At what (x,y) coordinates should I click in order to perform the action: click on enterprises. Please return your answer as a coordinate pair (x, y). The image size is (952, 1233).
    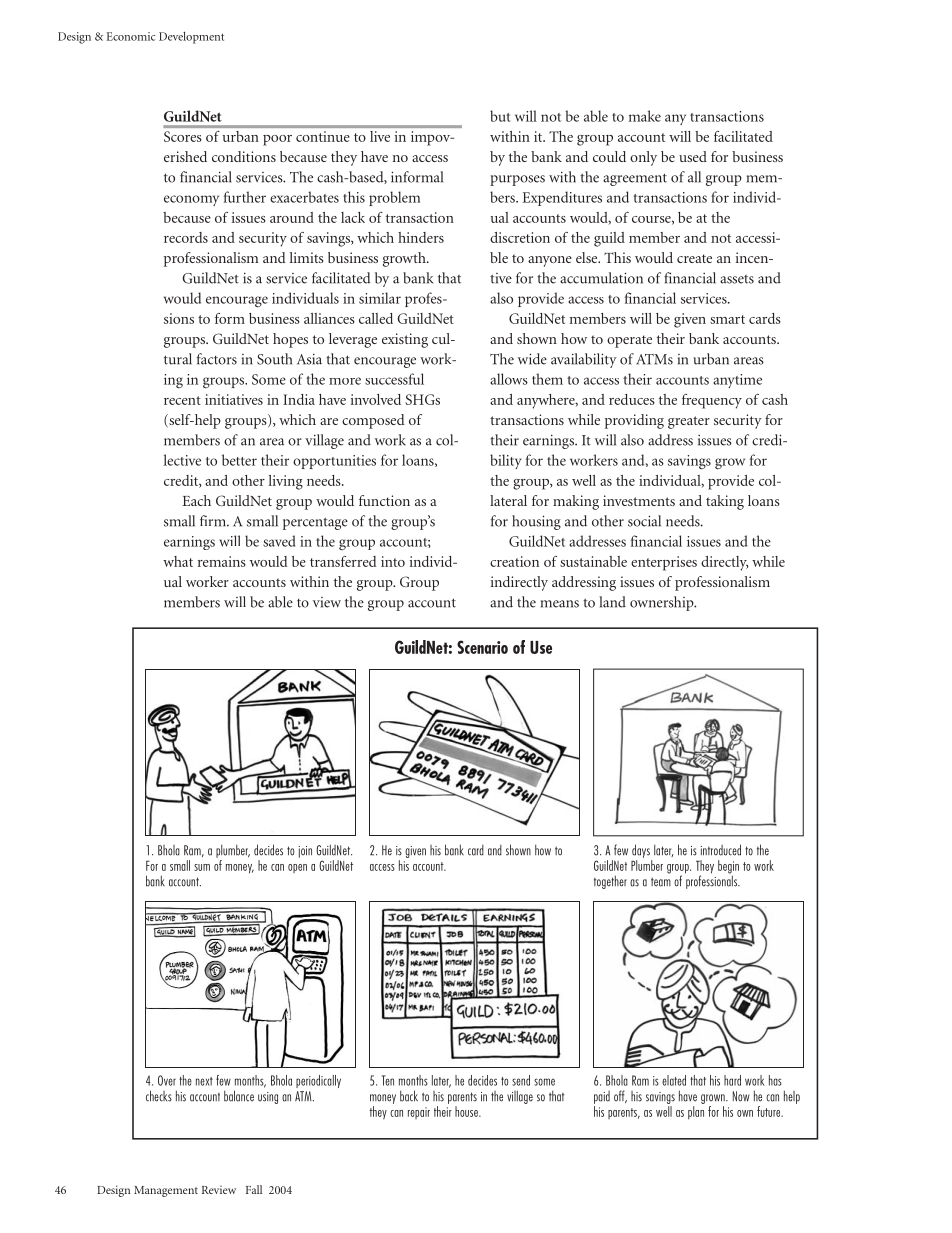
    Looking at the image, I should click on (664, 563).
